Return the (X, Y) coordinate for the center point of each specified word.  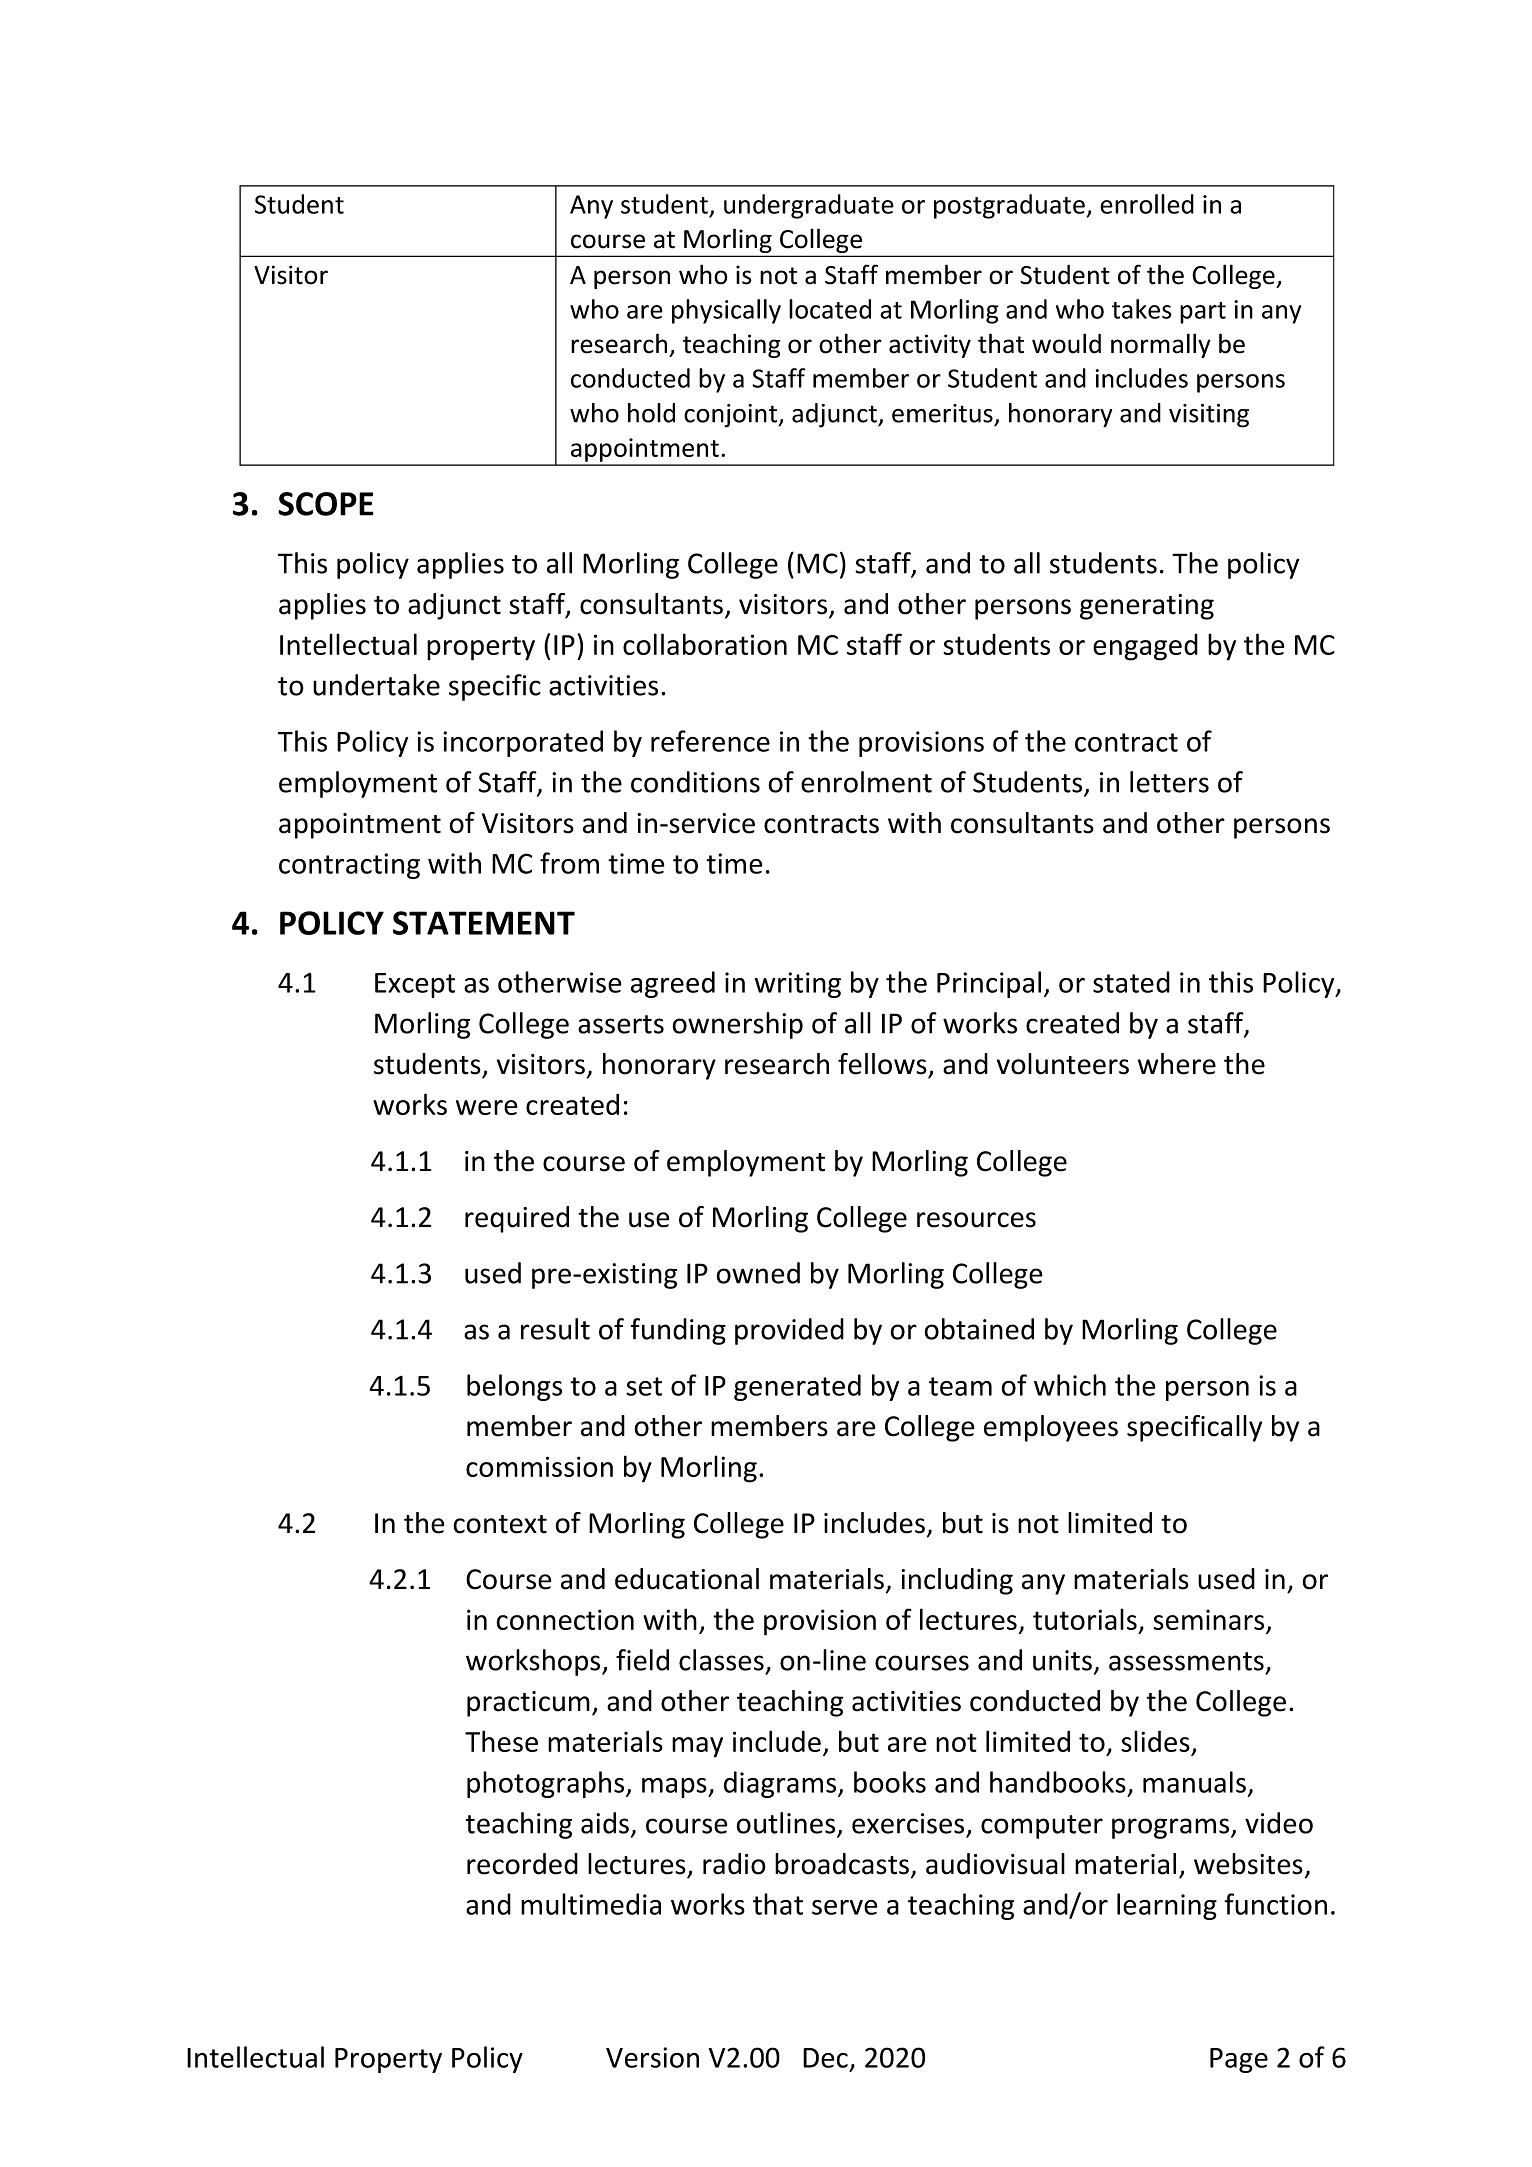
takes (1141, 309)
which (1070, 1385)
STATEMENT (484, 923)
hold (651, 413)
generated (797, 1387)
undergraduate (809, 206)
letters (1169, 782)
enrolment (866, 782)
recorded (522, 1864)
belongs (514, 1387)
